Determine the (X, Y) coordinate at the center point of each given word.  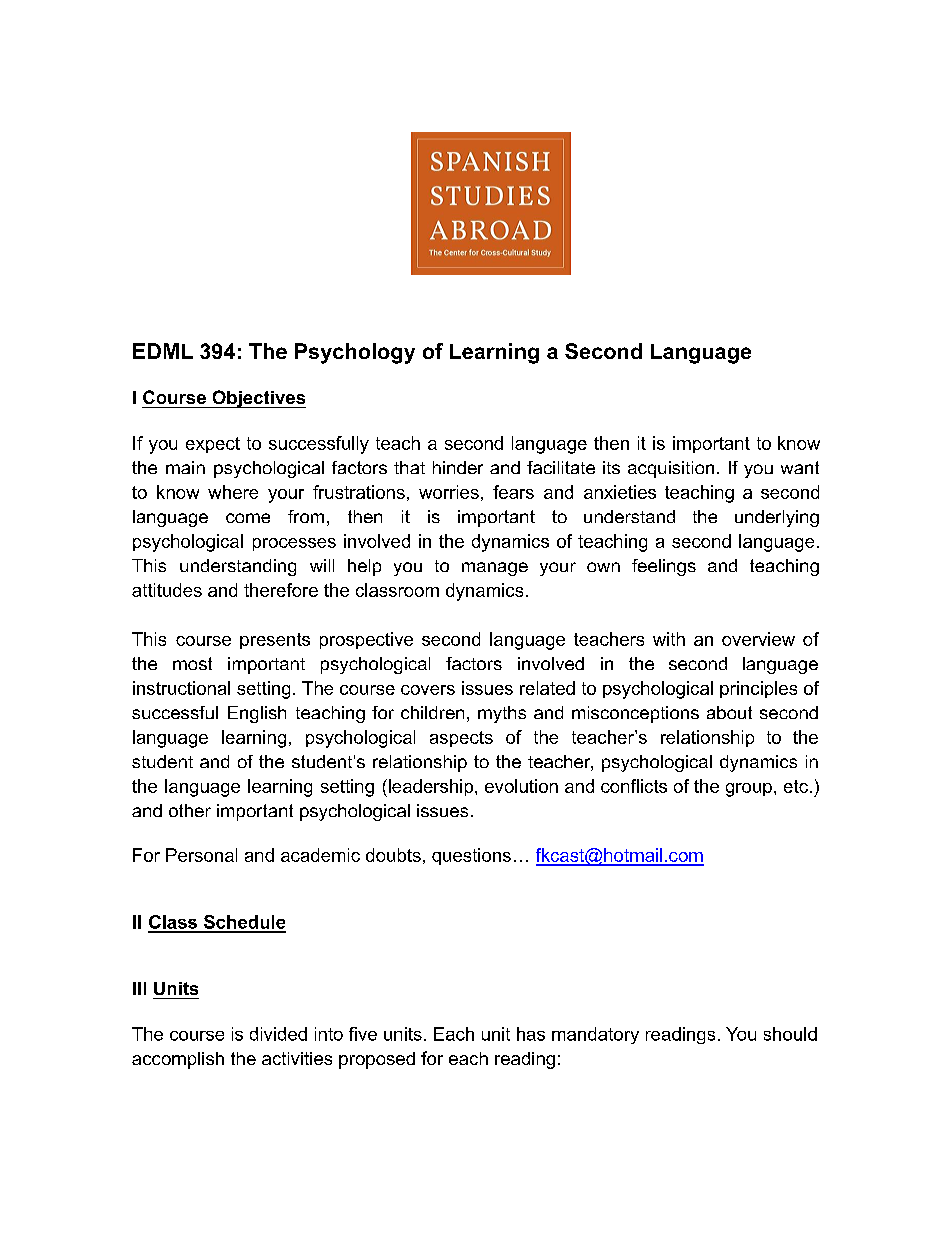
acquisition (671, 469)
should (790, 1034)
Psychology (355, 353)
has (531, 1034)
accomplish (178, 1060)
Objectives (258, 399)
